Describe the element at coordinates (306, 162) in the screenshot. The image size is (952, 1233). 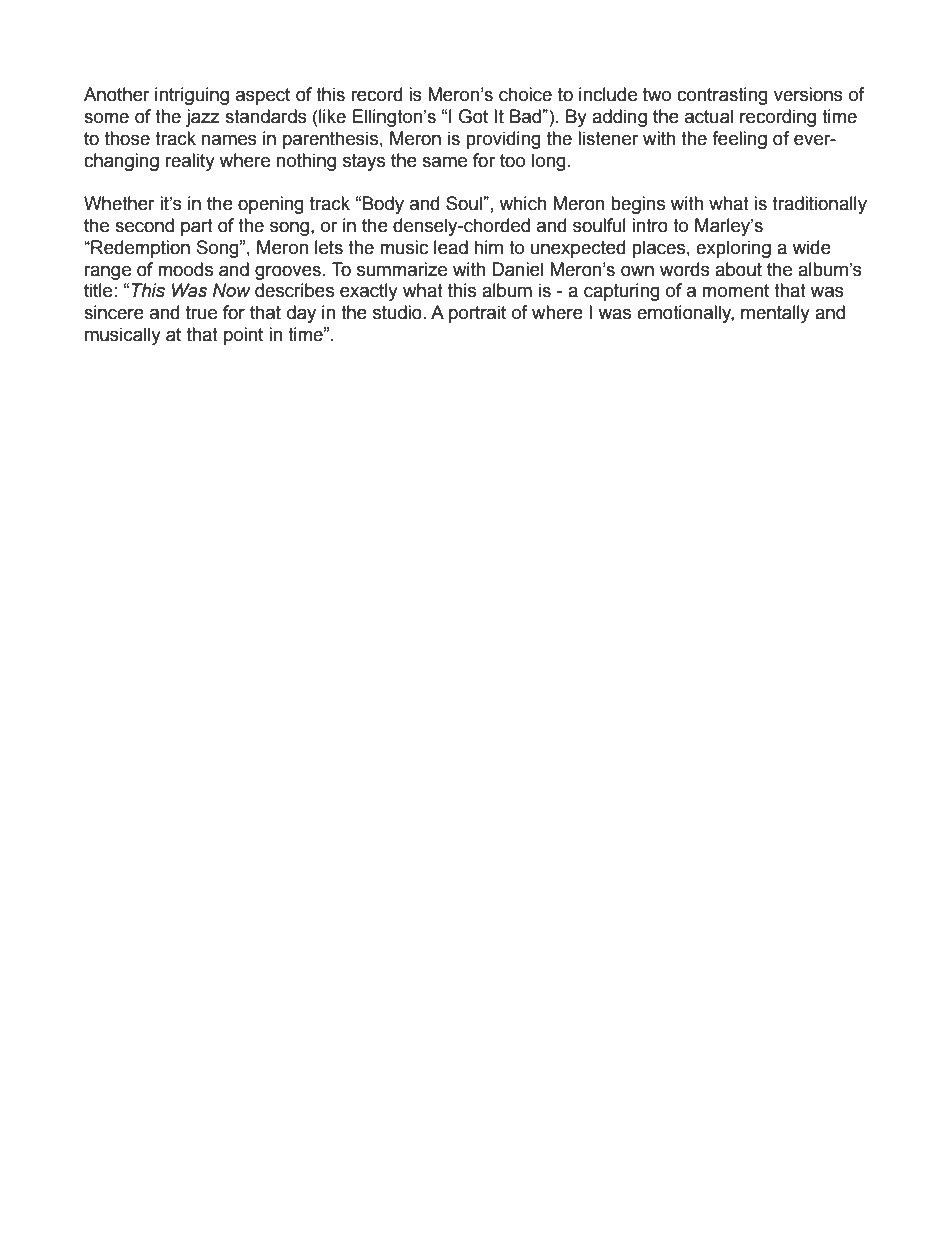
I see `nothing` at that location.
